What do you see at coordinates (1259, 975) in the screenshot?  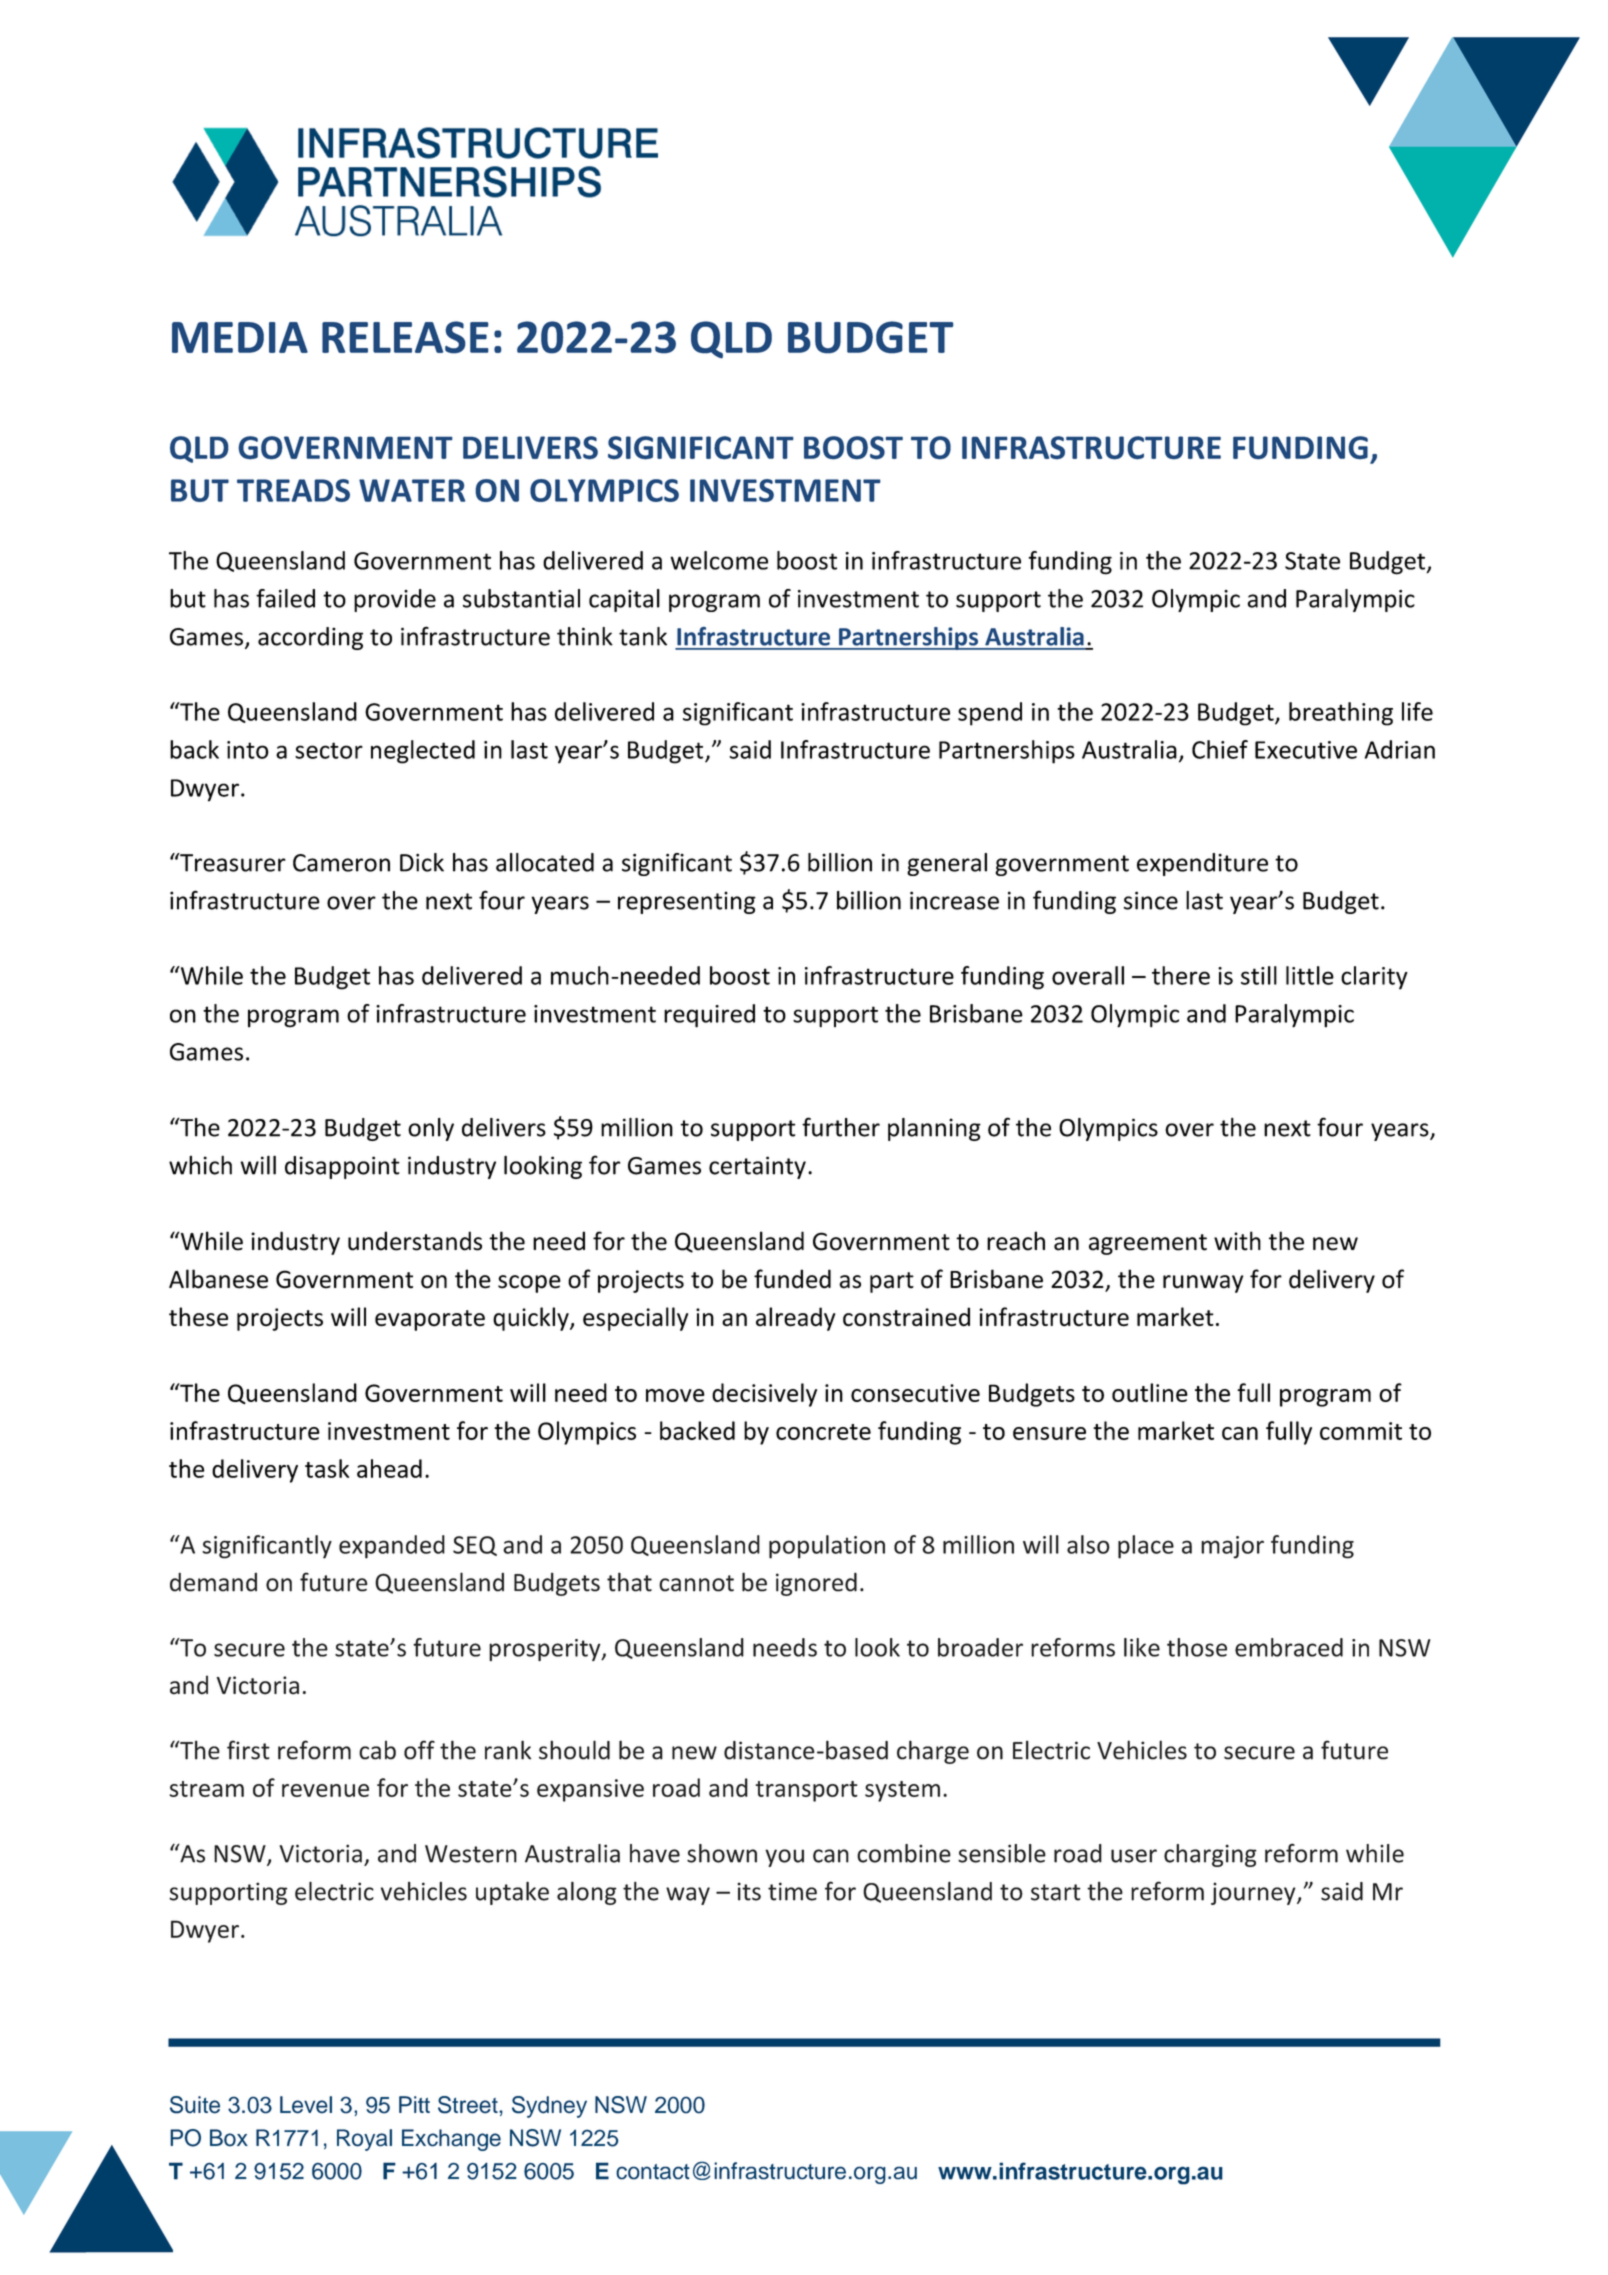 I see `still` at bounding box center [1259, 975].
